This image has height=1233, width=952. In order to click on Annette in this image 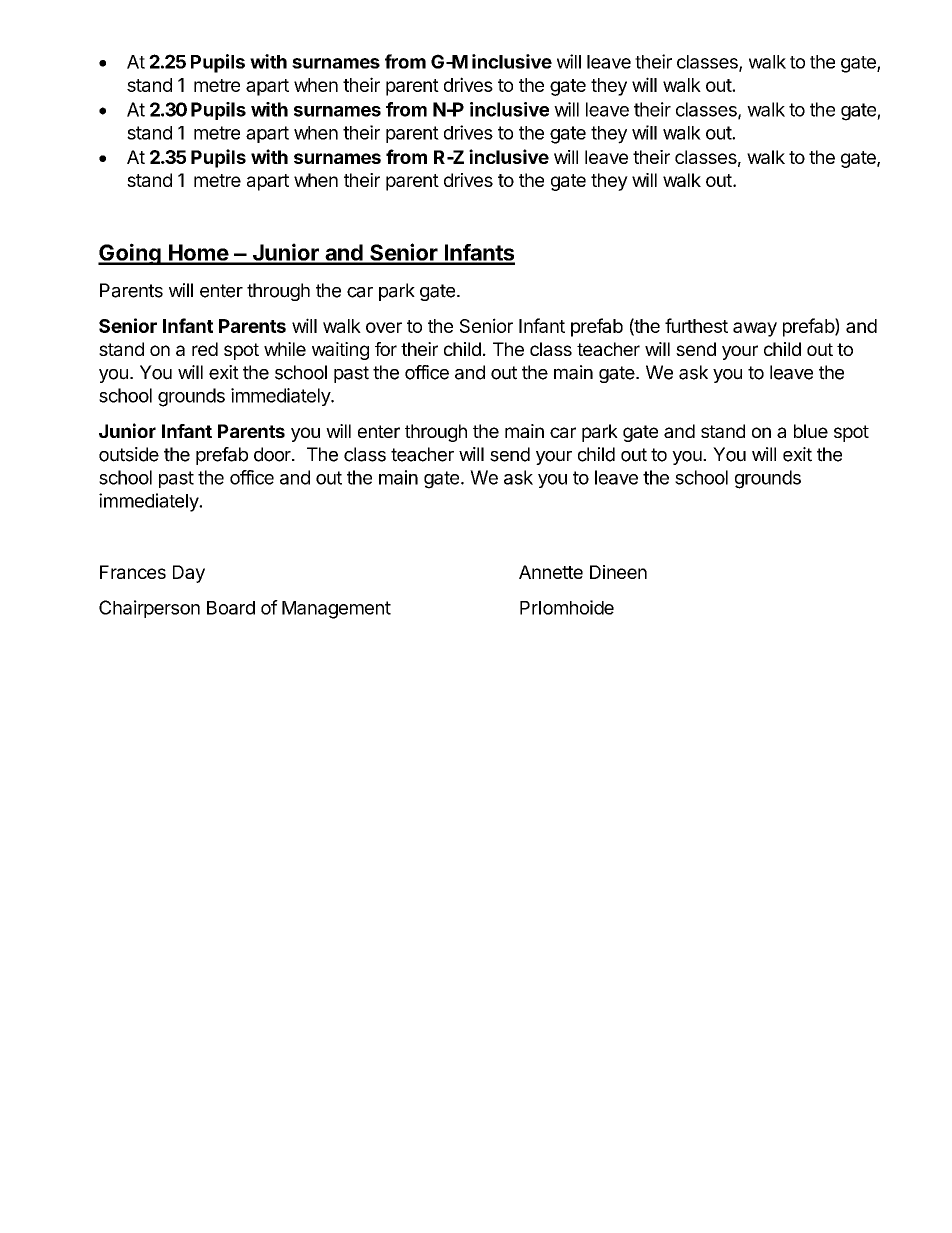, I will do `click(551, 572)`.
